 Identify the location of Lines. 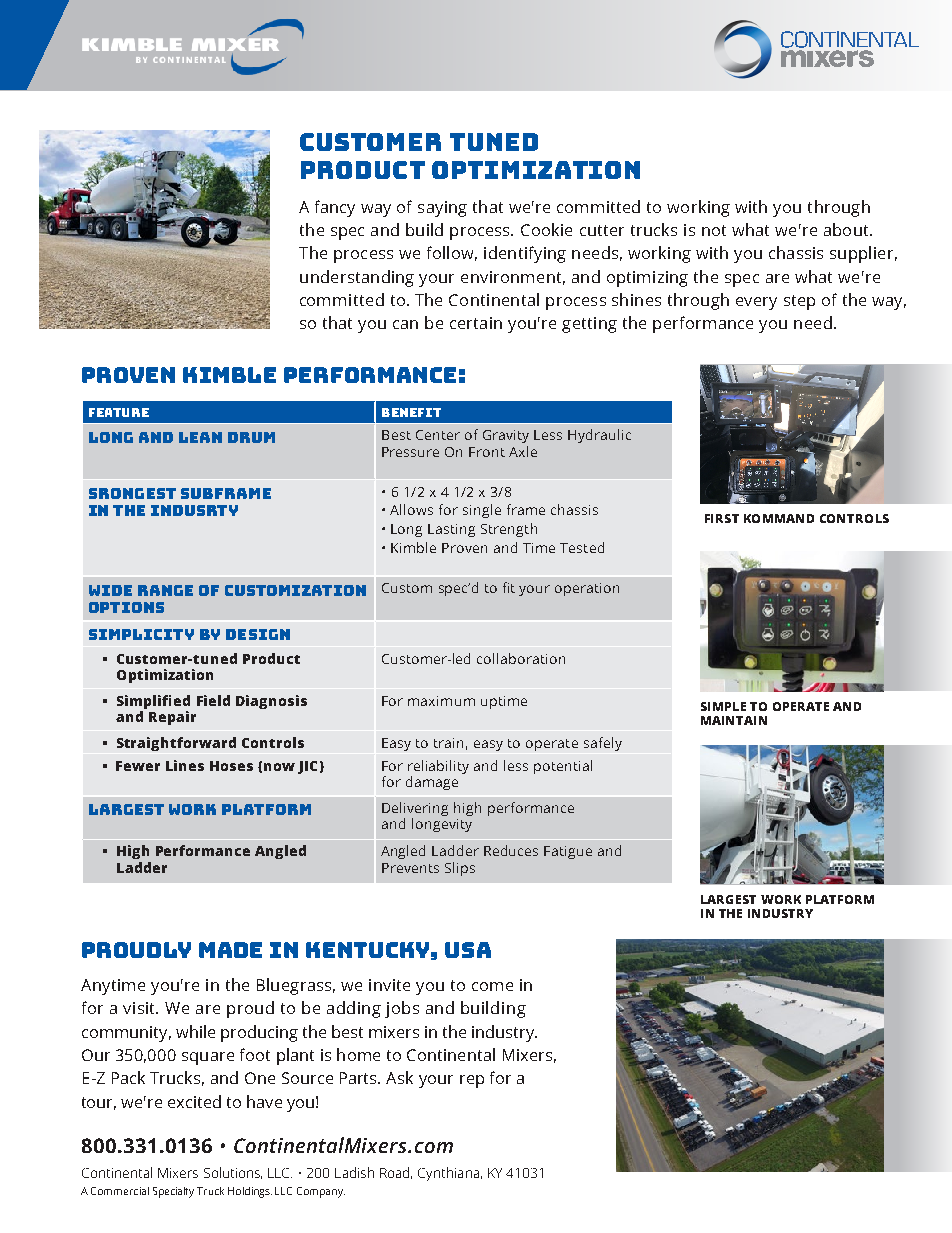
(185, 765).
